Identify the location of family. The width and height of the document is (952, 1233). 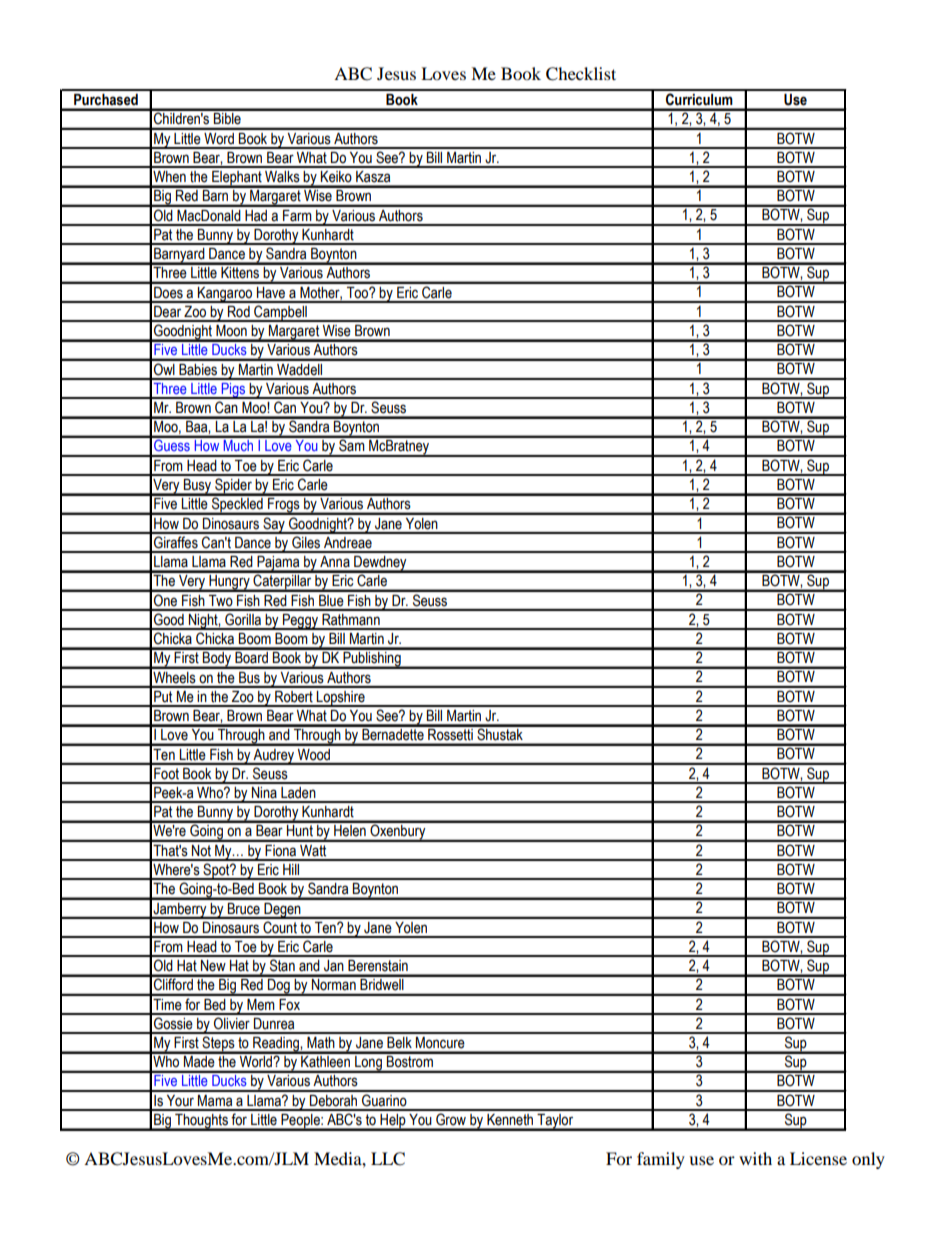
(661, 1160).
